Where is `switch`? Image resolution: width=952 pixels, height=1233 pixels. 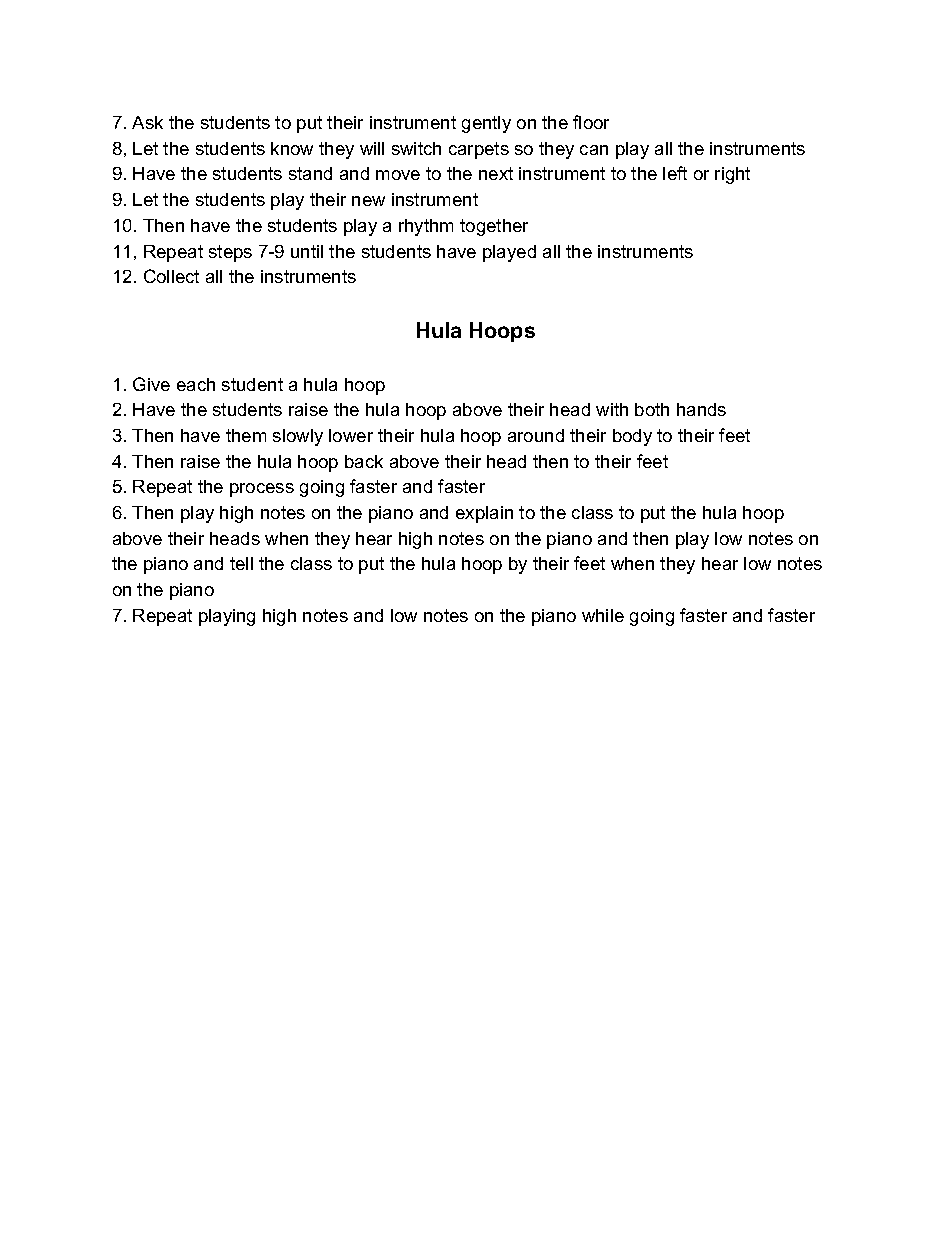 switch is located at coordinates (416, 148).
